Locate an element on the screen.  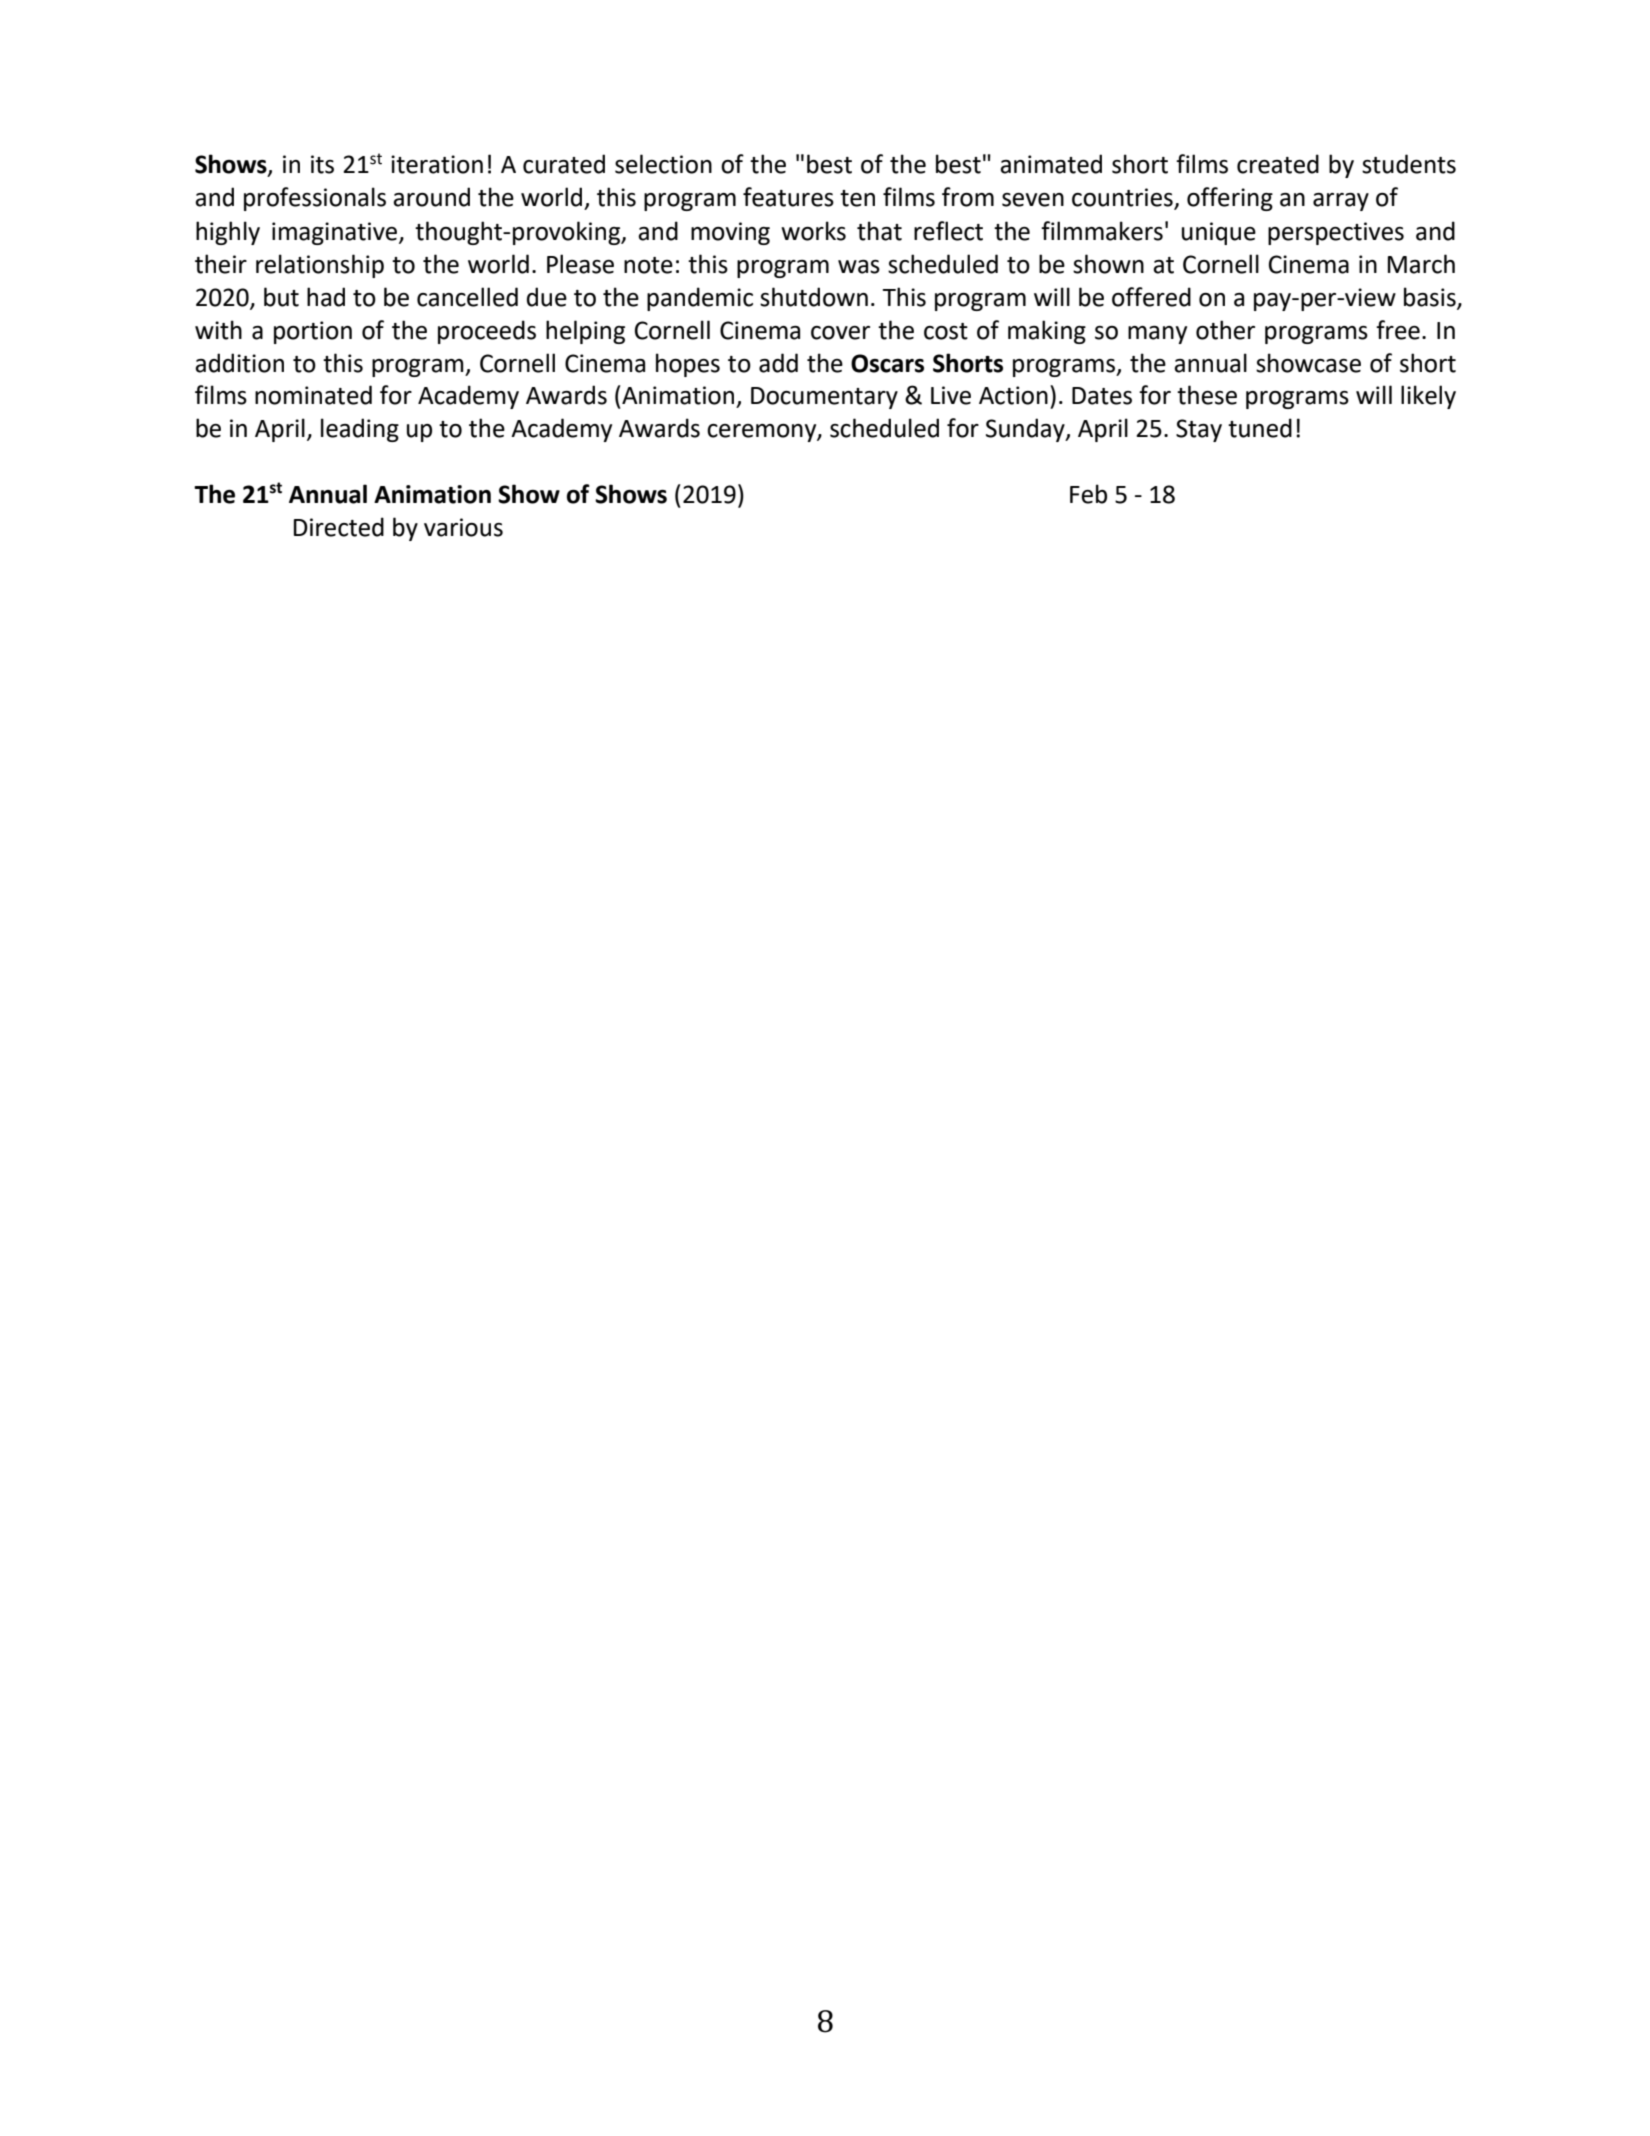
created is located at coordinates (1278, 164).
